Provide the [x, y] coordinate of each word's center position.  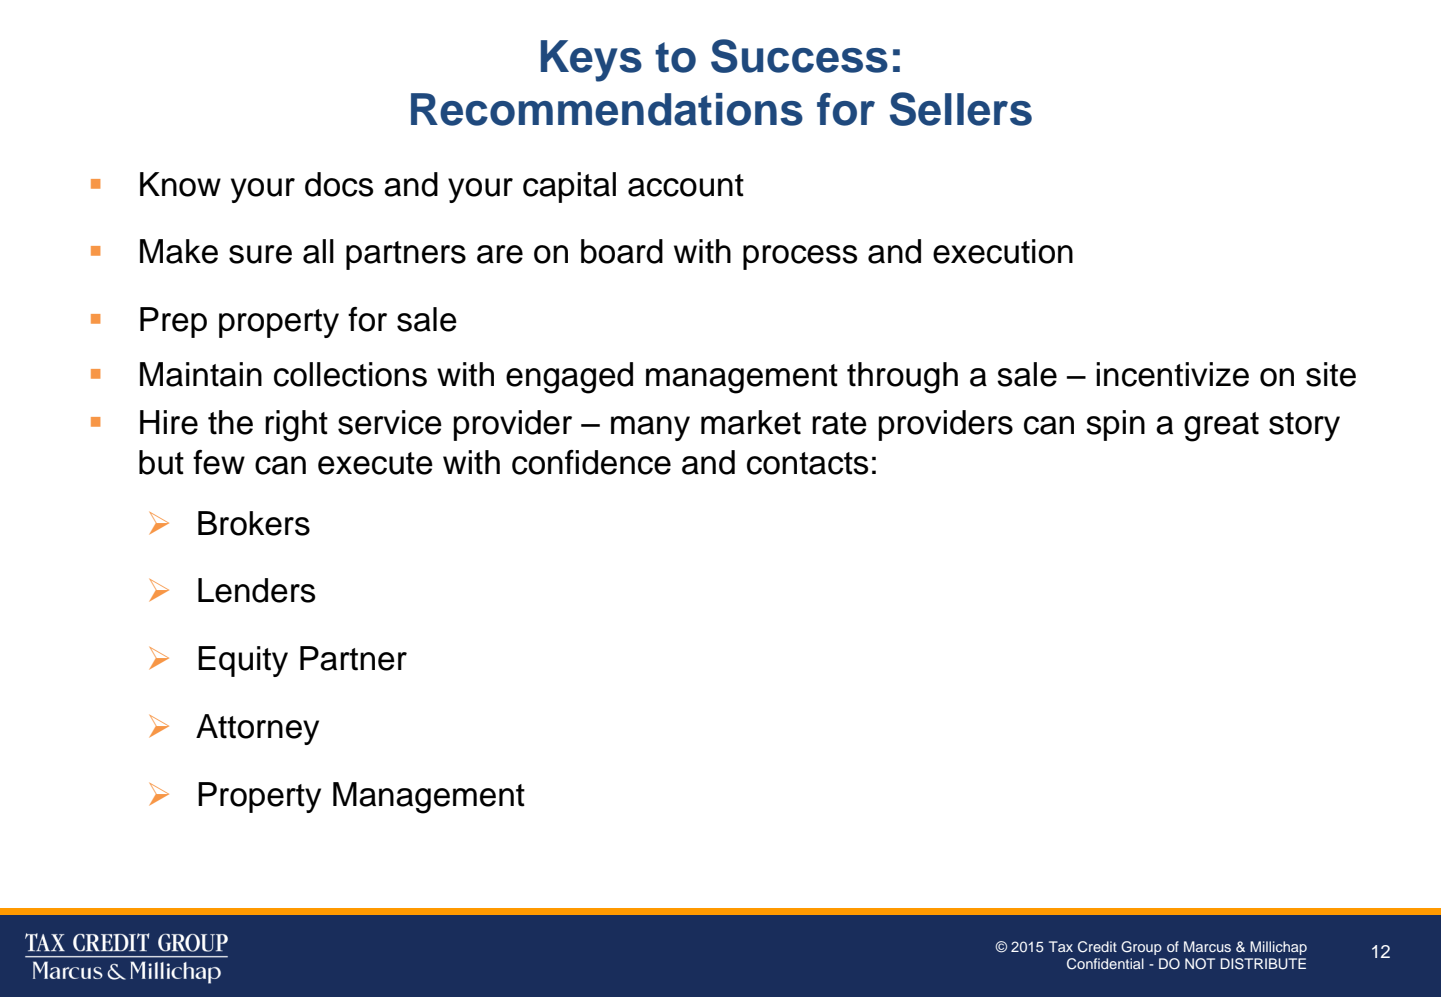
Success [799, 56]
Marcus [1207, 946]
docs [339, 184]
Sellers [961, 109]
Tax [1061, 946]
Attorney [257, 729]
